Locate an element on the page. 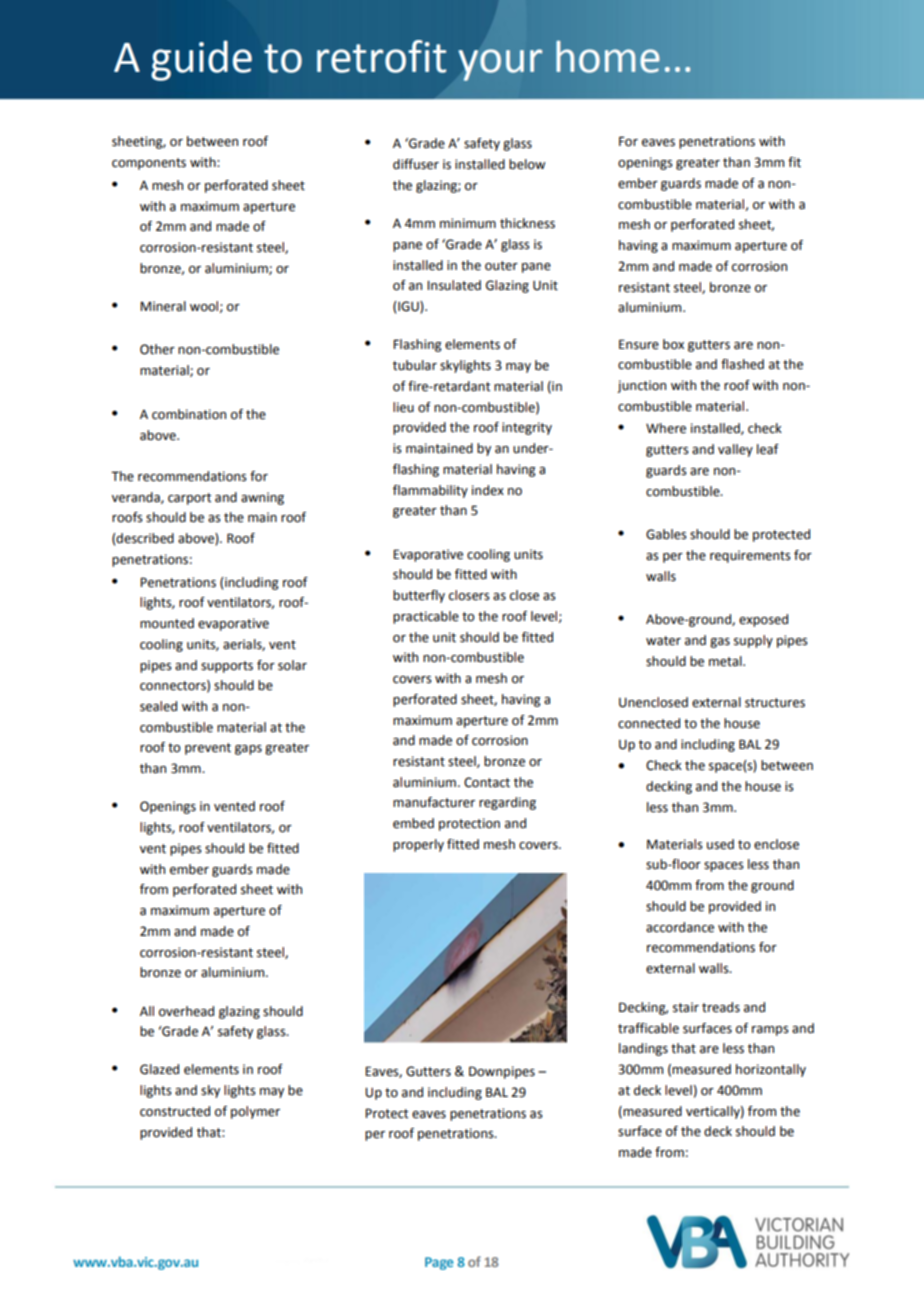 The width and height of the image is (924, 1309). overhead is located at coordinates (186, 1011).
